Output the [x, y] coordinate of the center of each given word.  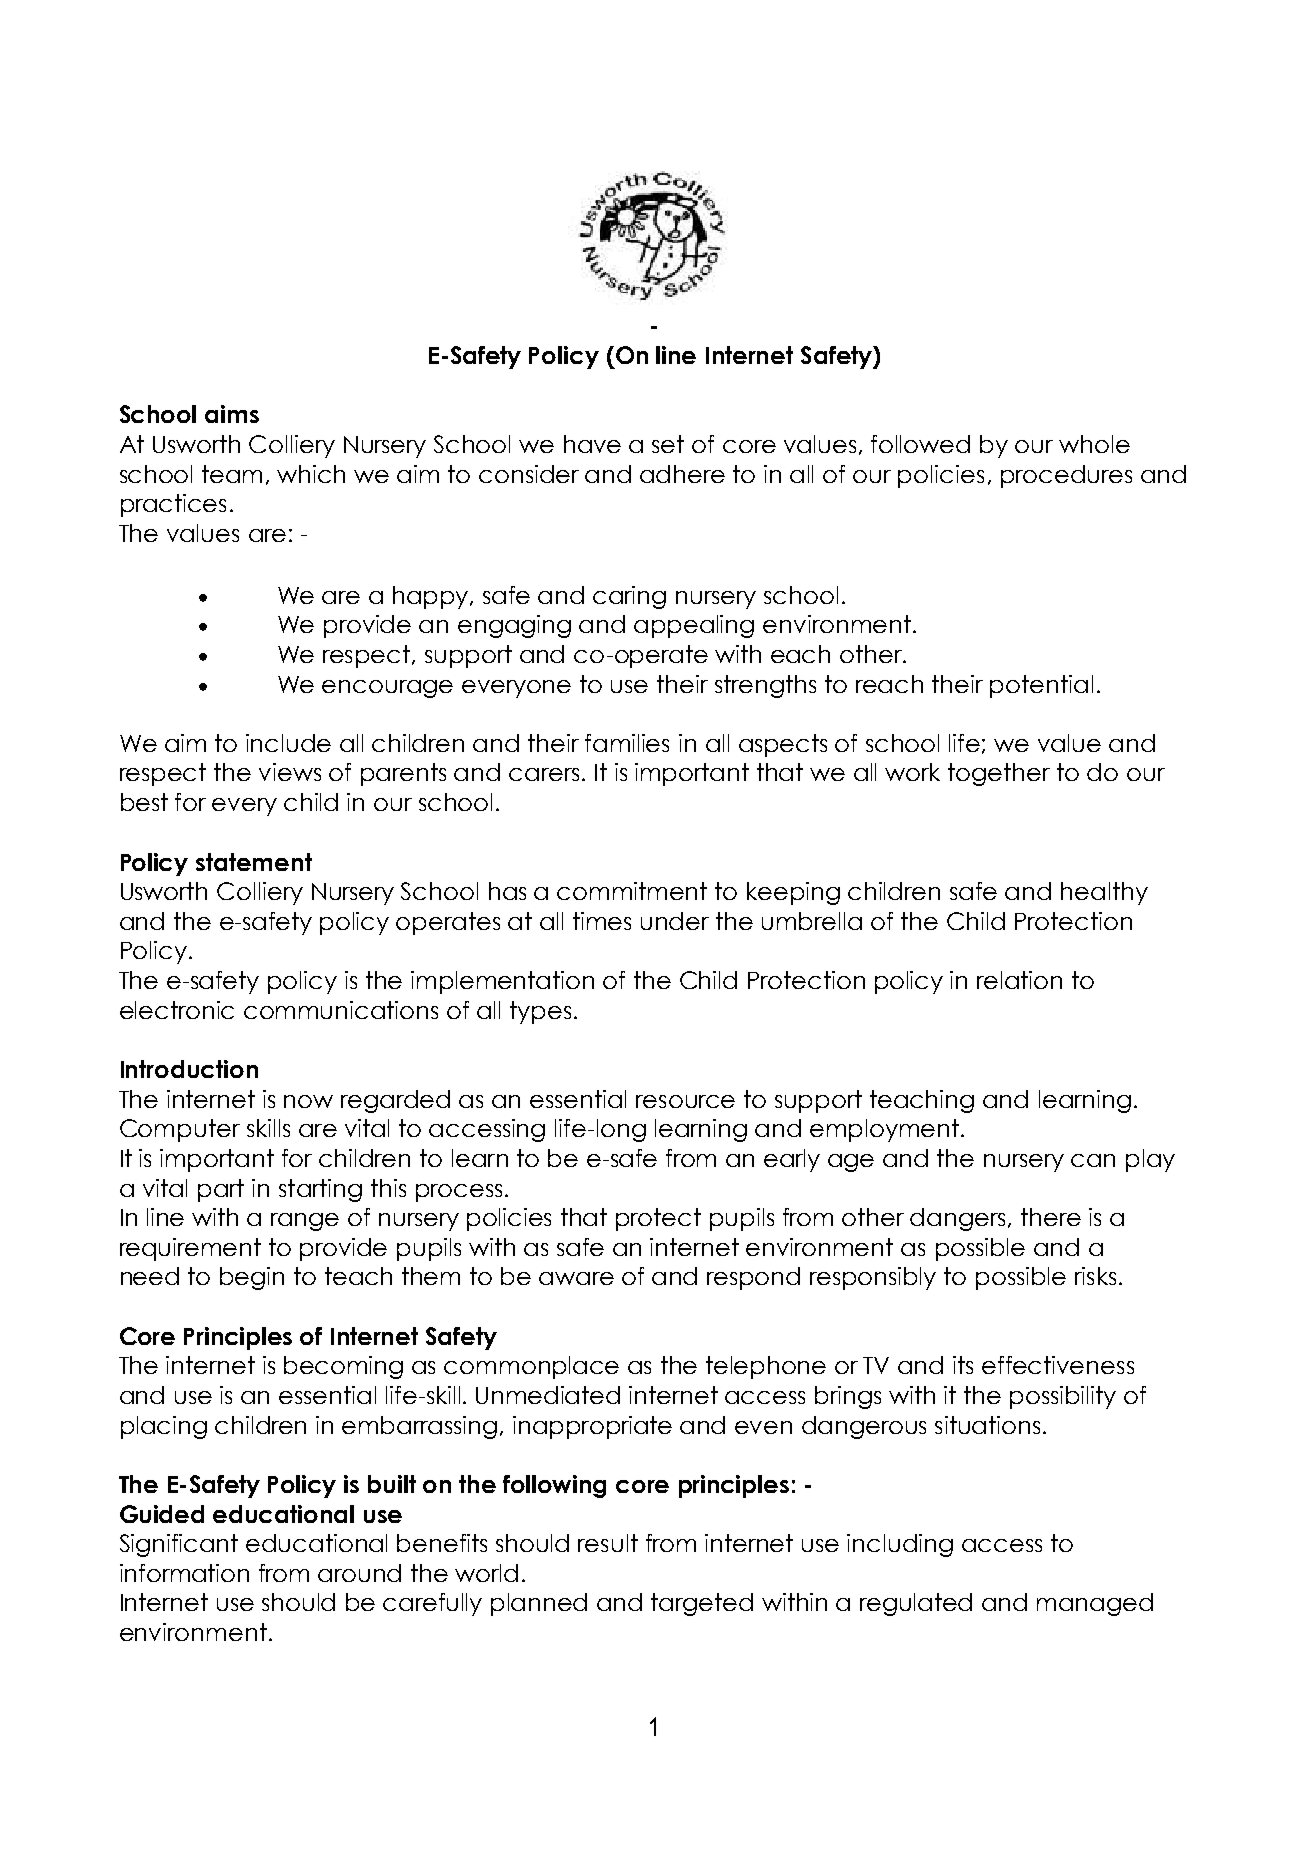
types [540, 1012]
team [232, 474]
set [668, 444]
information [184, 1573]
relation [1019, 980]
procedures [1066, 476]
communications [341, 1010]
